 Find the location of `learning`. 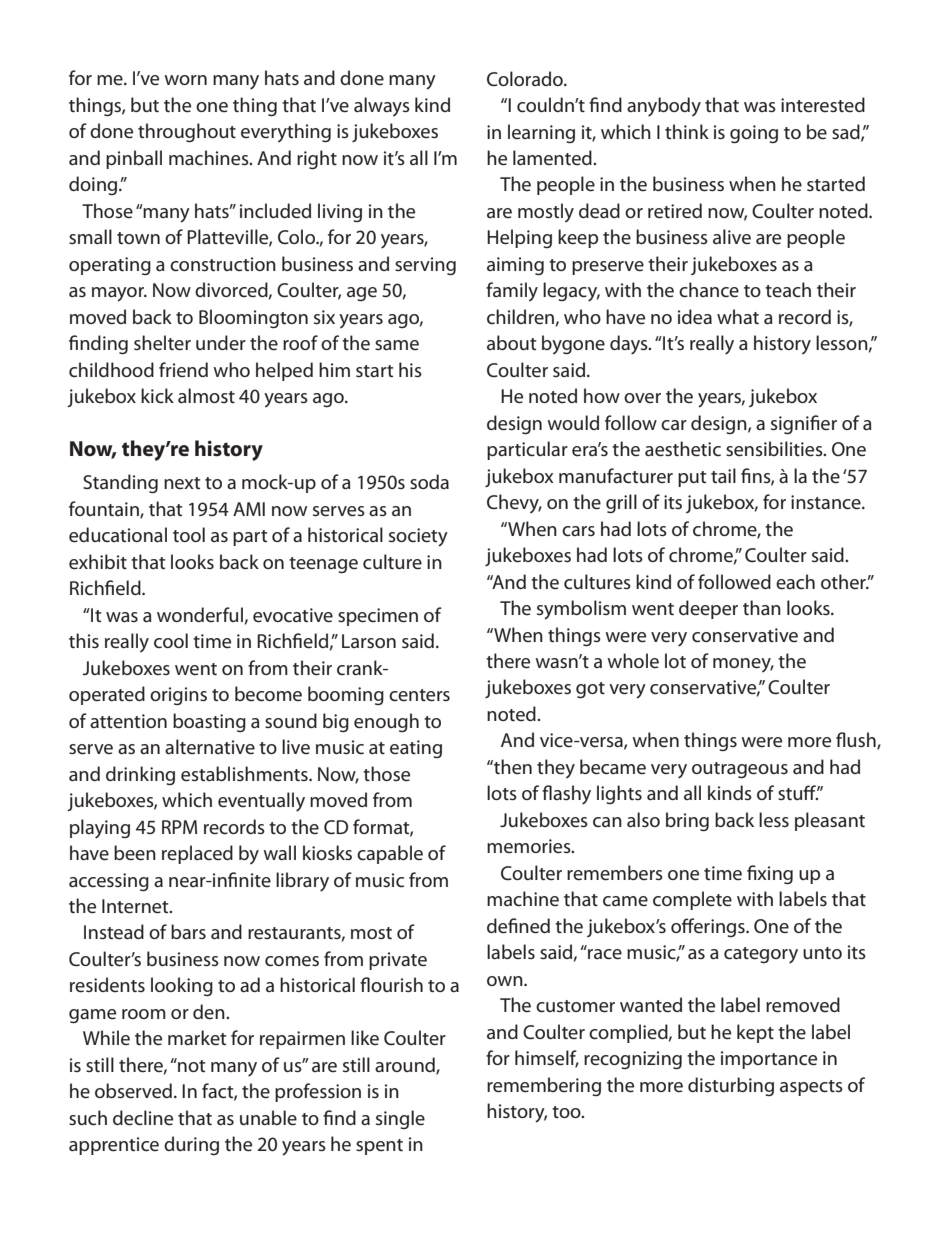

learning is located at coordinates (541, 133).
